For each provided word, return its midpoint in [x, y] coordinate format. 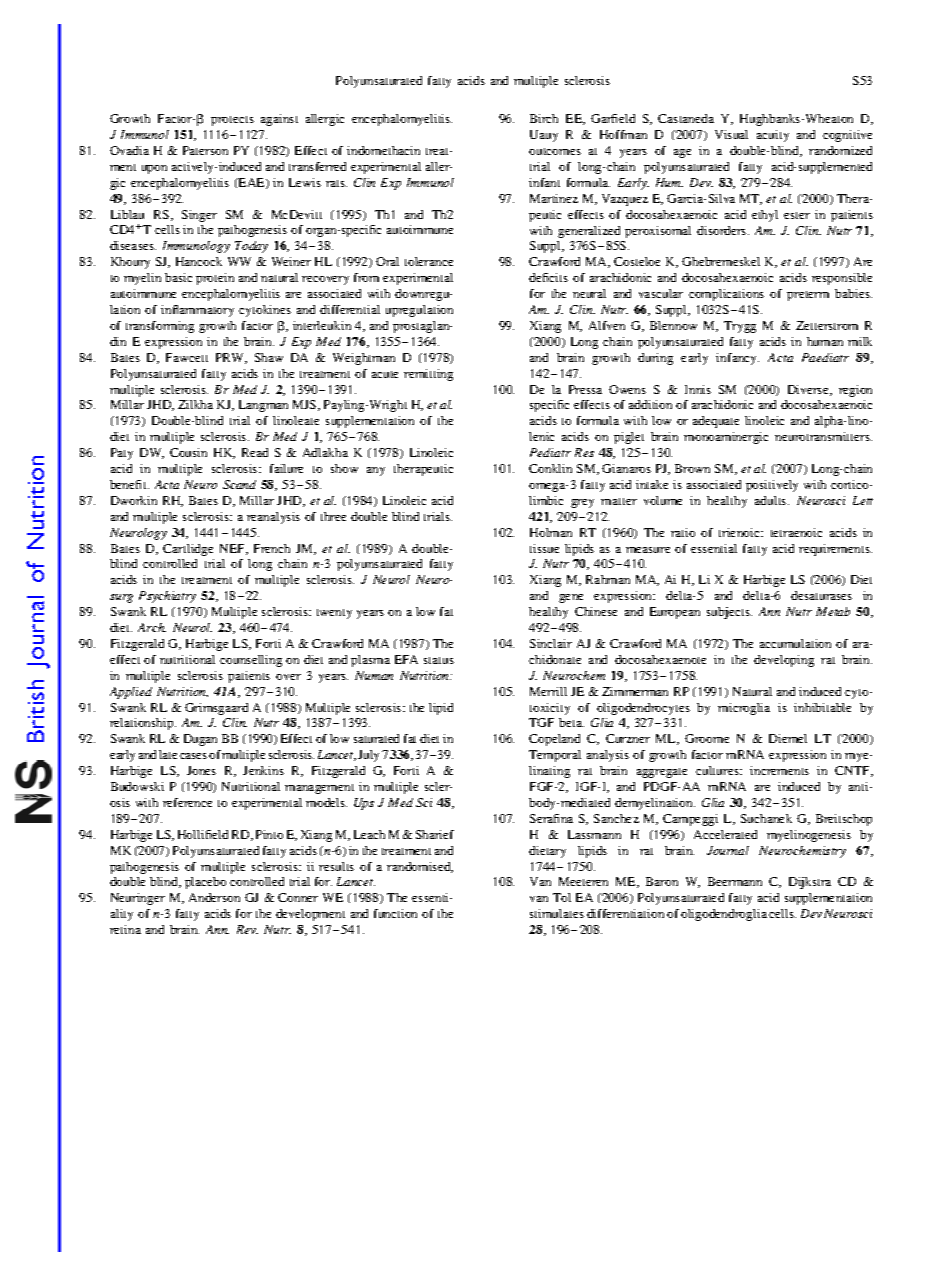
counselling [251, 661]
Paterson [205, 150]
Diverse [809, 390]
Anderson [214, 897]
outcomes [555, 151]
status [439, 660]
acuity [773, 136]
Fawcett [187, 357]
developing [784, 661]
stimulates [557, 913]
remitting [428, 375]
